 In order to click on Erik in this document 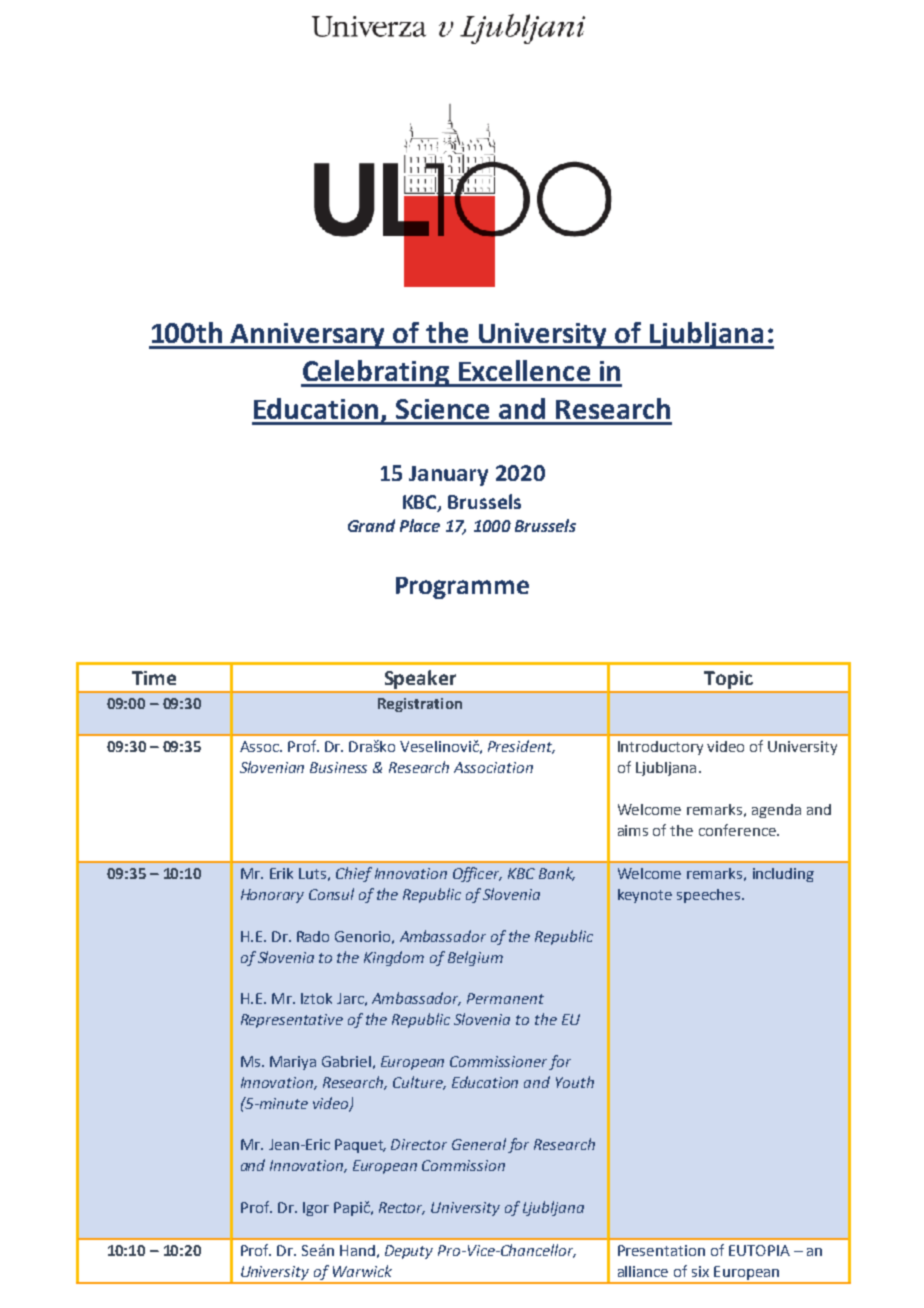, I will do `click(281, 873)`.
